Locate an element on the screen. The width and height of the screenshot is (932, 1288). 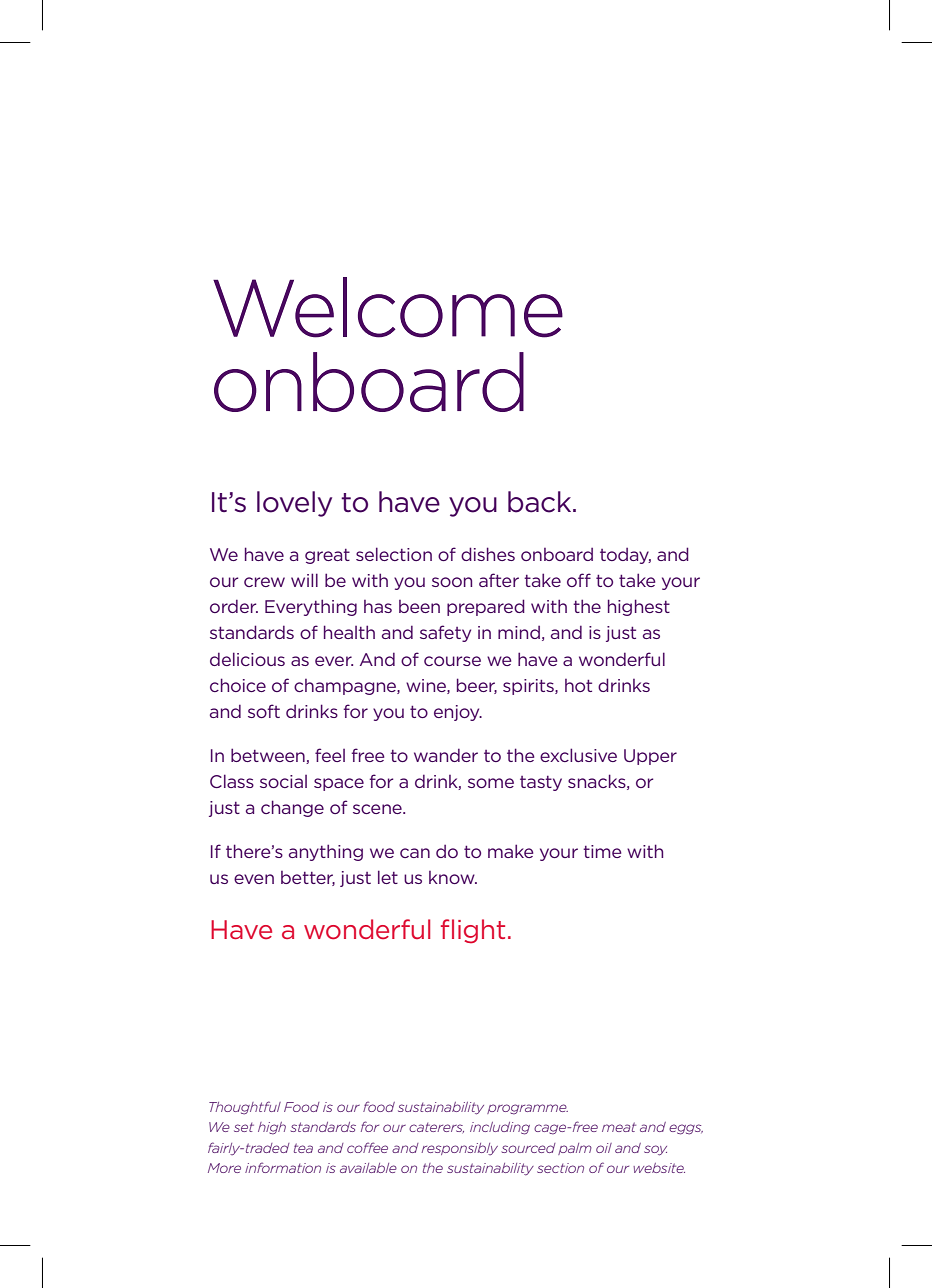
between is located at coordinates (269, 756).
